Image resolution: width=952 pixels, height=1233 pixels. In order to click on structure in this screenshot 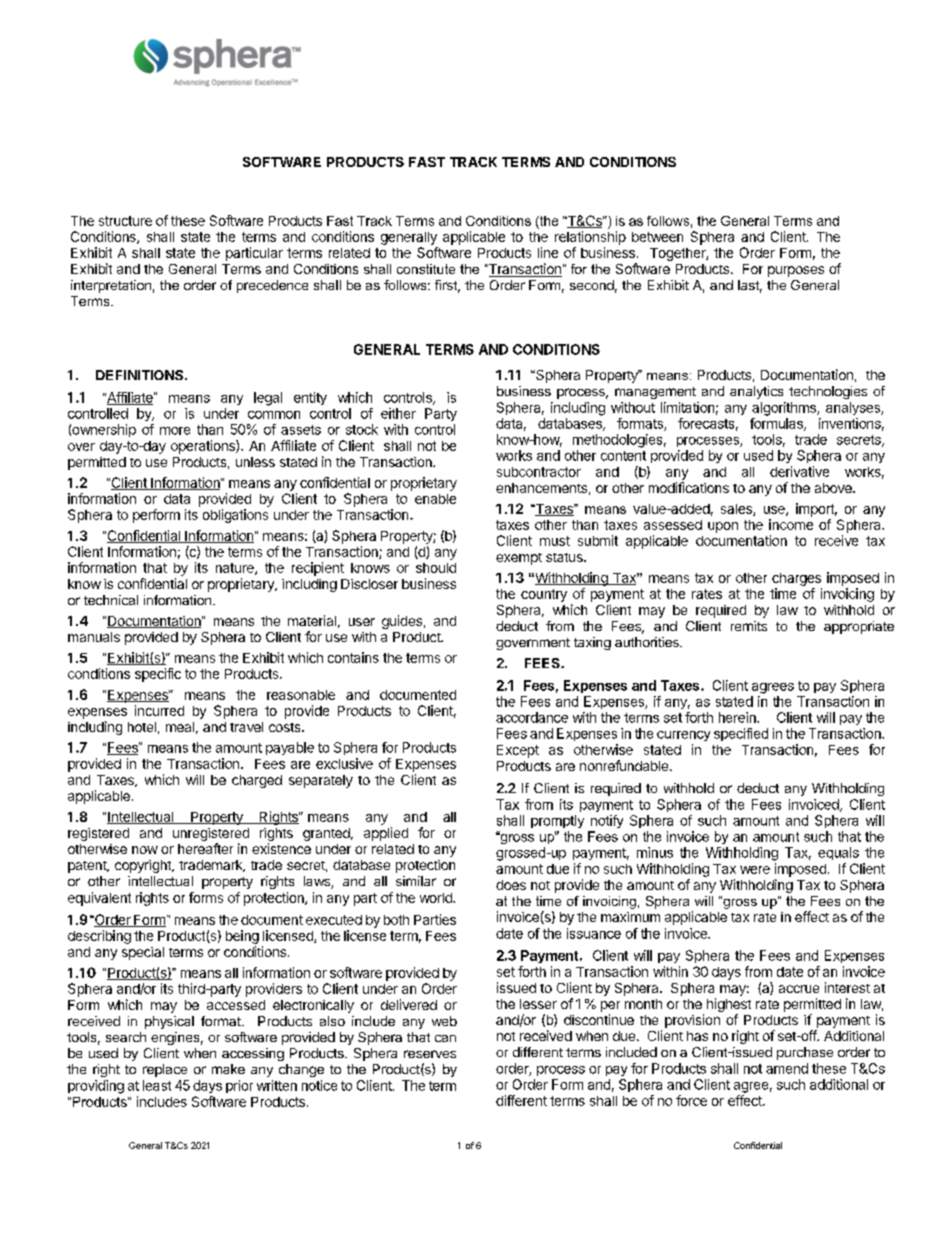, I will do `click(125, 221)`.
